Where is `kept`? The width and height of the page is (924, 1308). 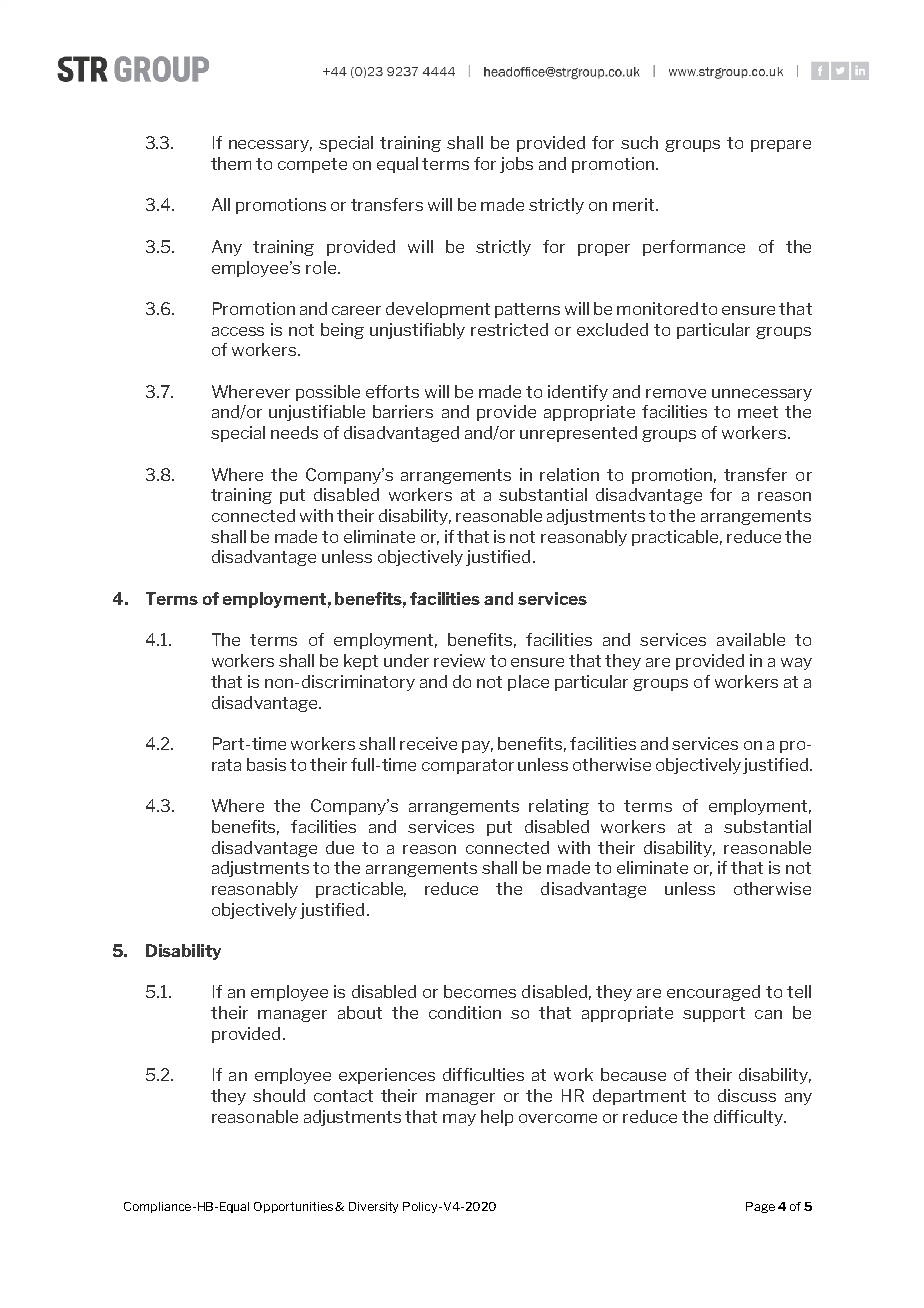
kept is located at coordinates (361, 662).
